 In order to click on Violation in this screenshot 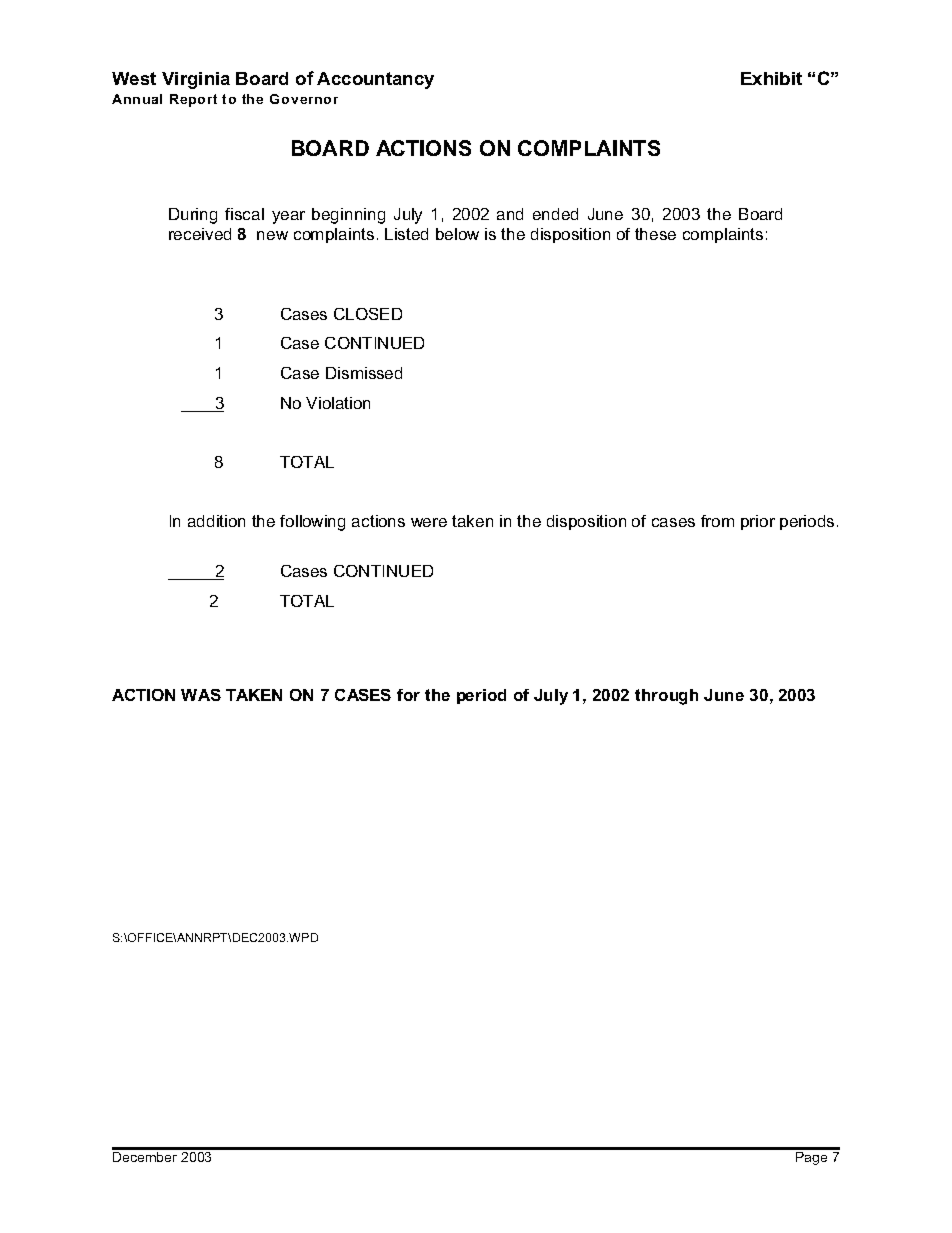, I will do `click(338, 403)`.
